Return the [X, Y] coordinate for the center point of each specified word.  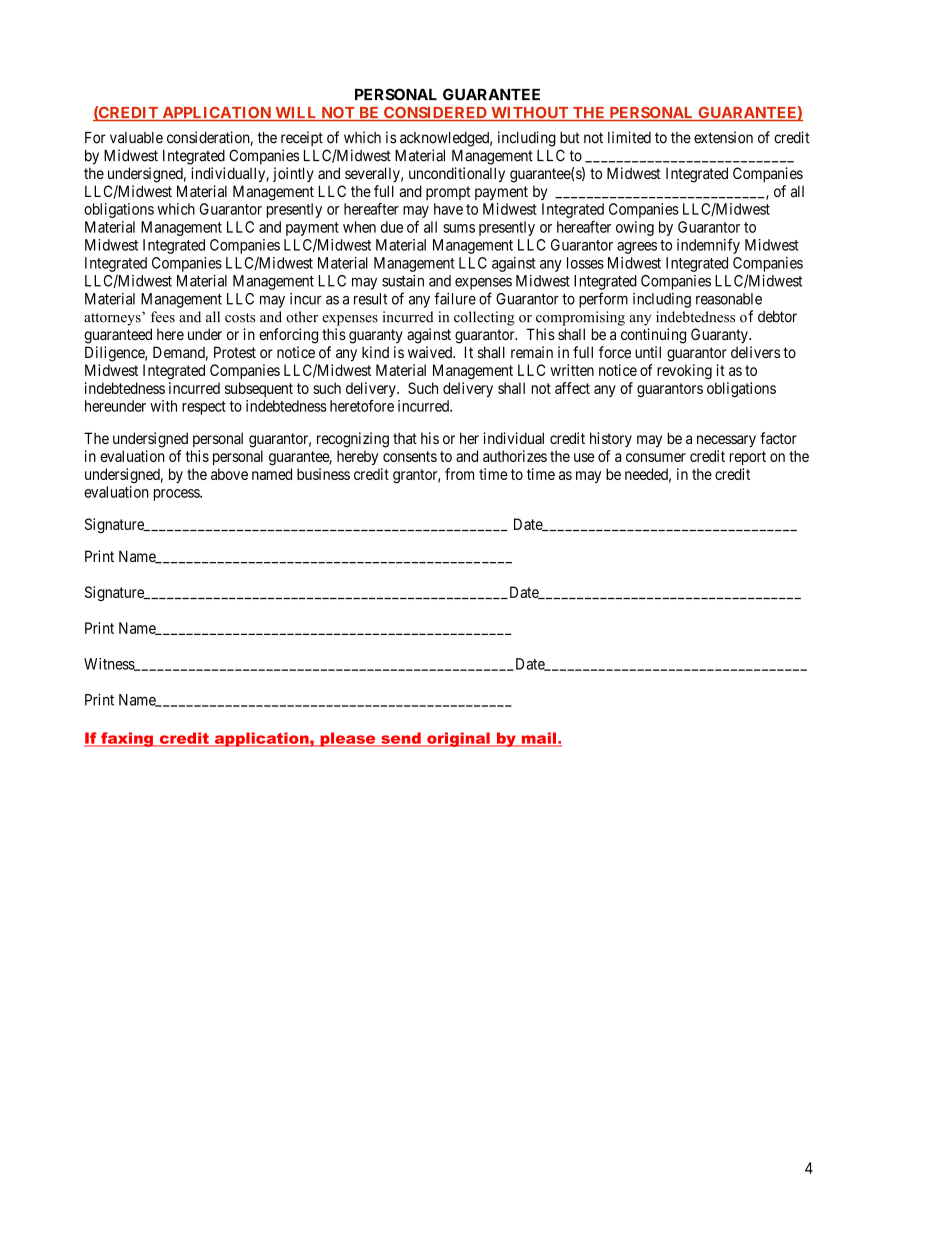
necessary [726, 441]
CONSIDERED [435, 114]
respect [204, 408]
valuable [136, 138]
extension [723, 137]
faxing [127, 739]
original [458, 739]
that [405, 438]
